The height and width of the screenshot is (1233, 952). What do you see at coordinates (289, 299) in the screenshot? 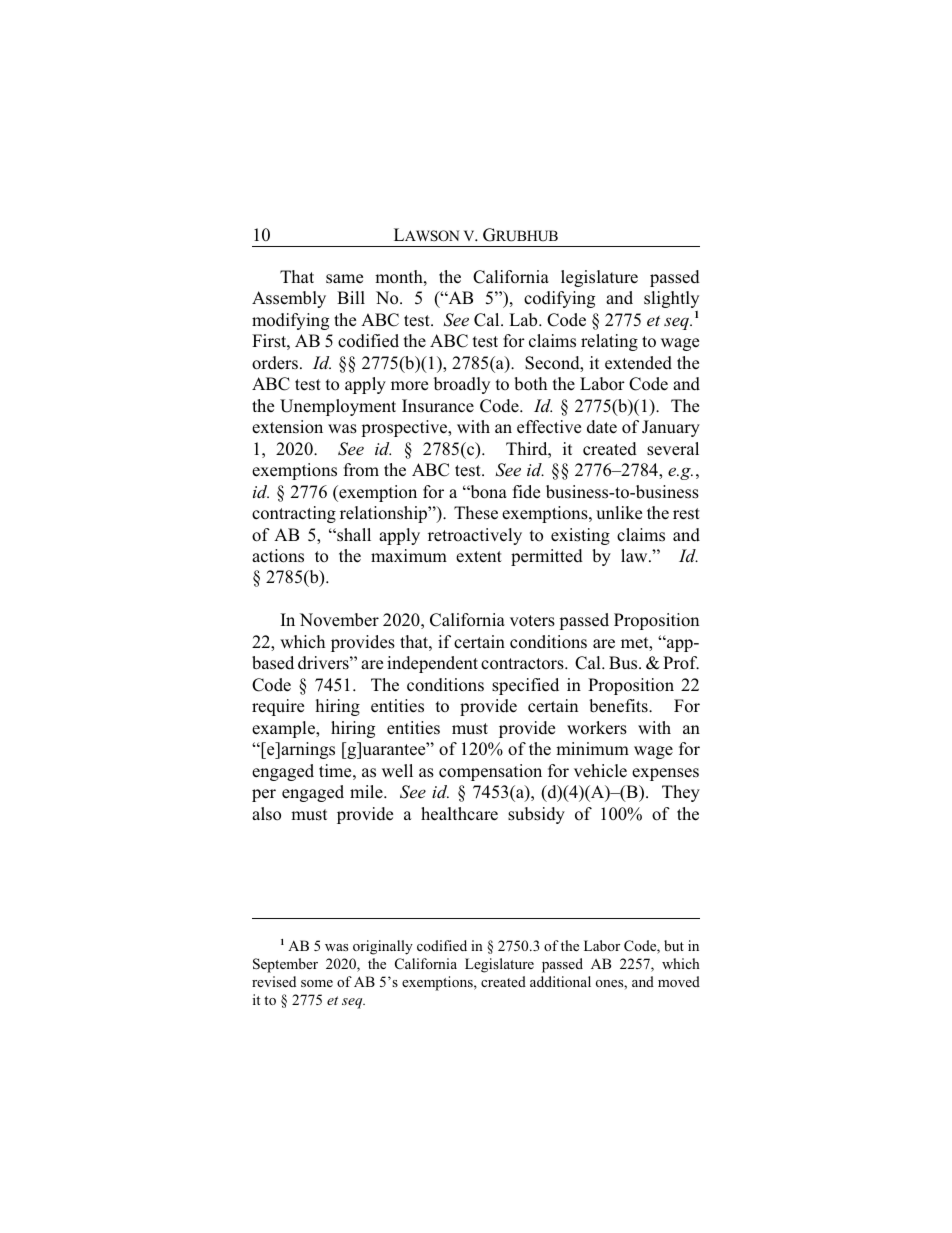
I see `Assembly` at bounding box center [289, 299].
